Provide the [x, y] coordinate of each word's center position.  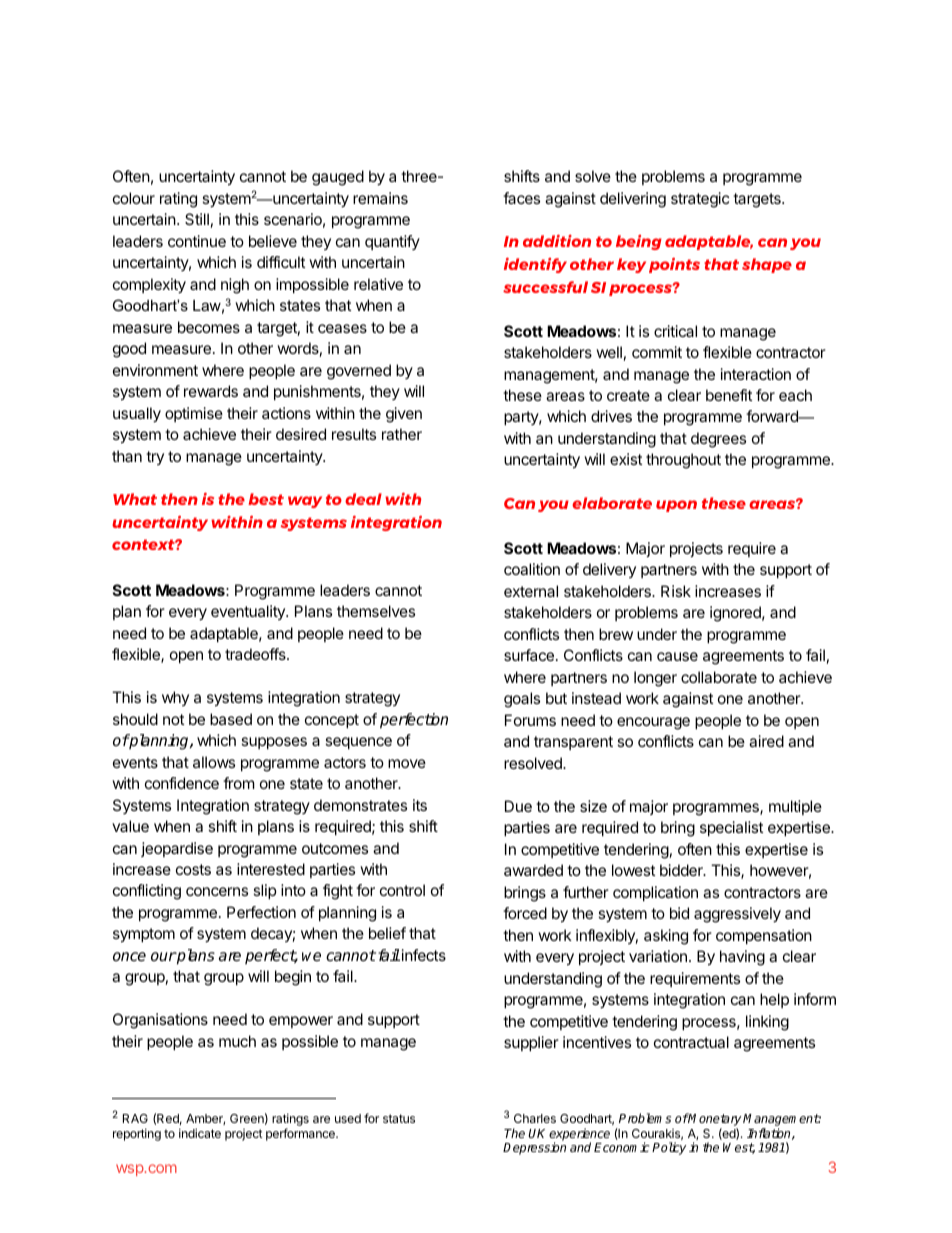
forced [525, 913]
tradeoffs [256, 654]
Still [197, 219]
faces [521, 198]
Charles [535, 1118]
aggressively [737, 915]
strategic [700, 200]
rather [402, 434]
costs [193, 869]
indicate [200, 1133]
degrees [718, 440]
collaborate [719, 677]
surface [529, 655]
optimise [194, 414]
